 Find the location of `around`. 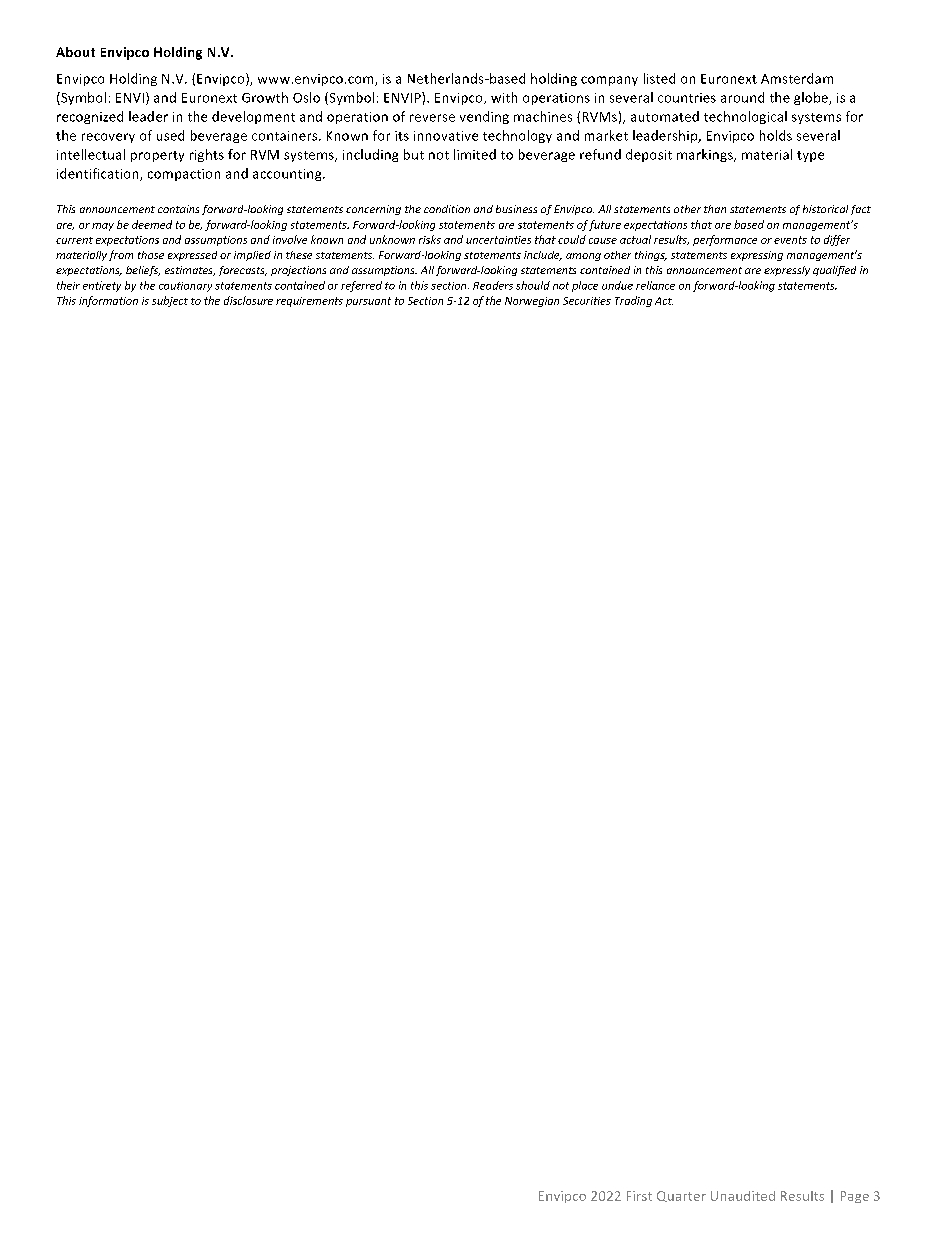

around is located at coordinates (742, 97).
